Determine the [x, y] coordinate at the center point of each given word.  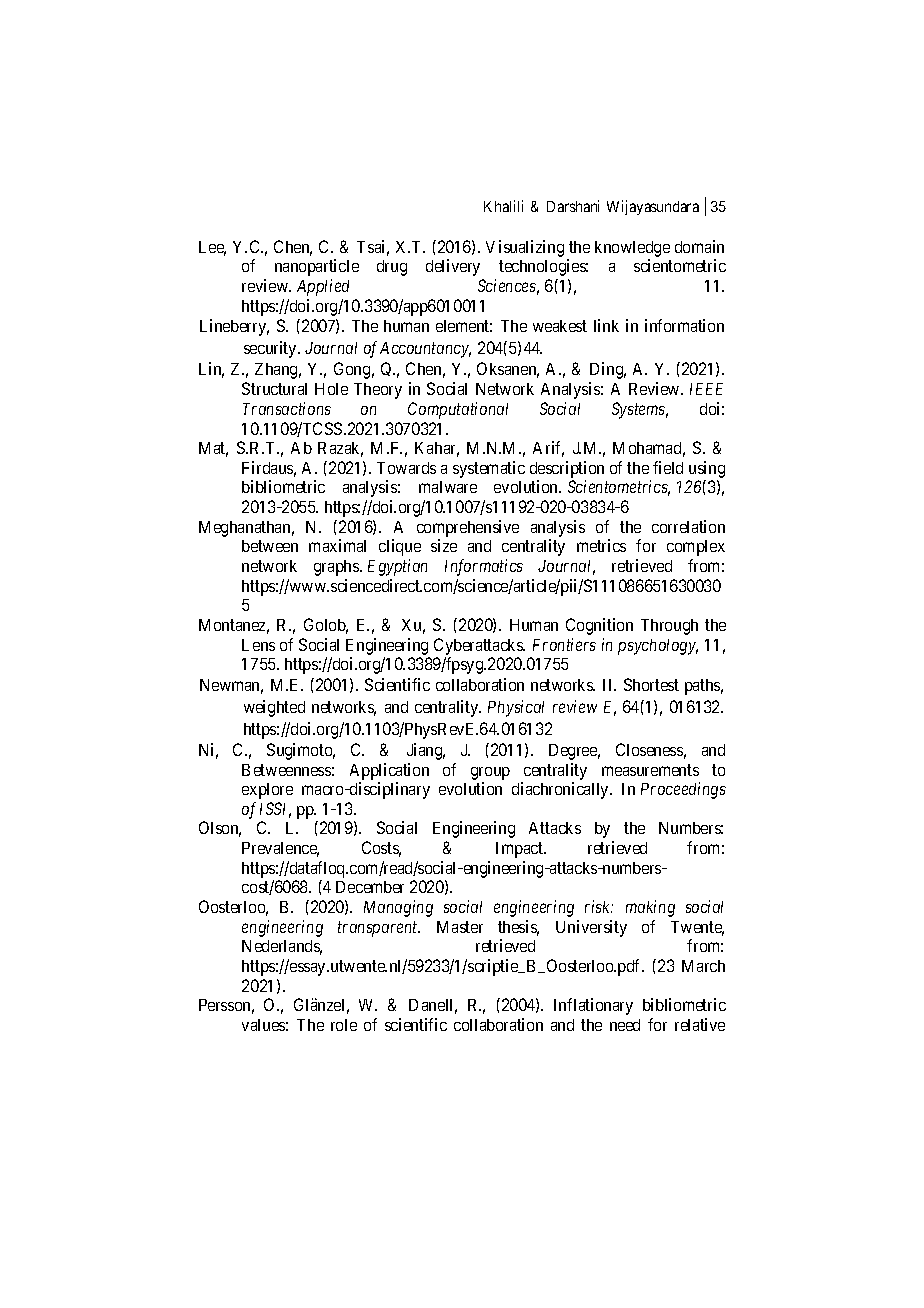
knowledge [632, 250]
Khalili [503, 206]
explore [267, 791]
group [490, 773]
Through [669, 627]
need [625, 1025]
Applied [323, 287]
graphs [337, 568]
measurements [650, 770]
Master [460, 927]
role [344, 1025]
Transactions [287, 408]
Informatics [484, 567]
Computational [458, 410]
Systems [640, 410]
